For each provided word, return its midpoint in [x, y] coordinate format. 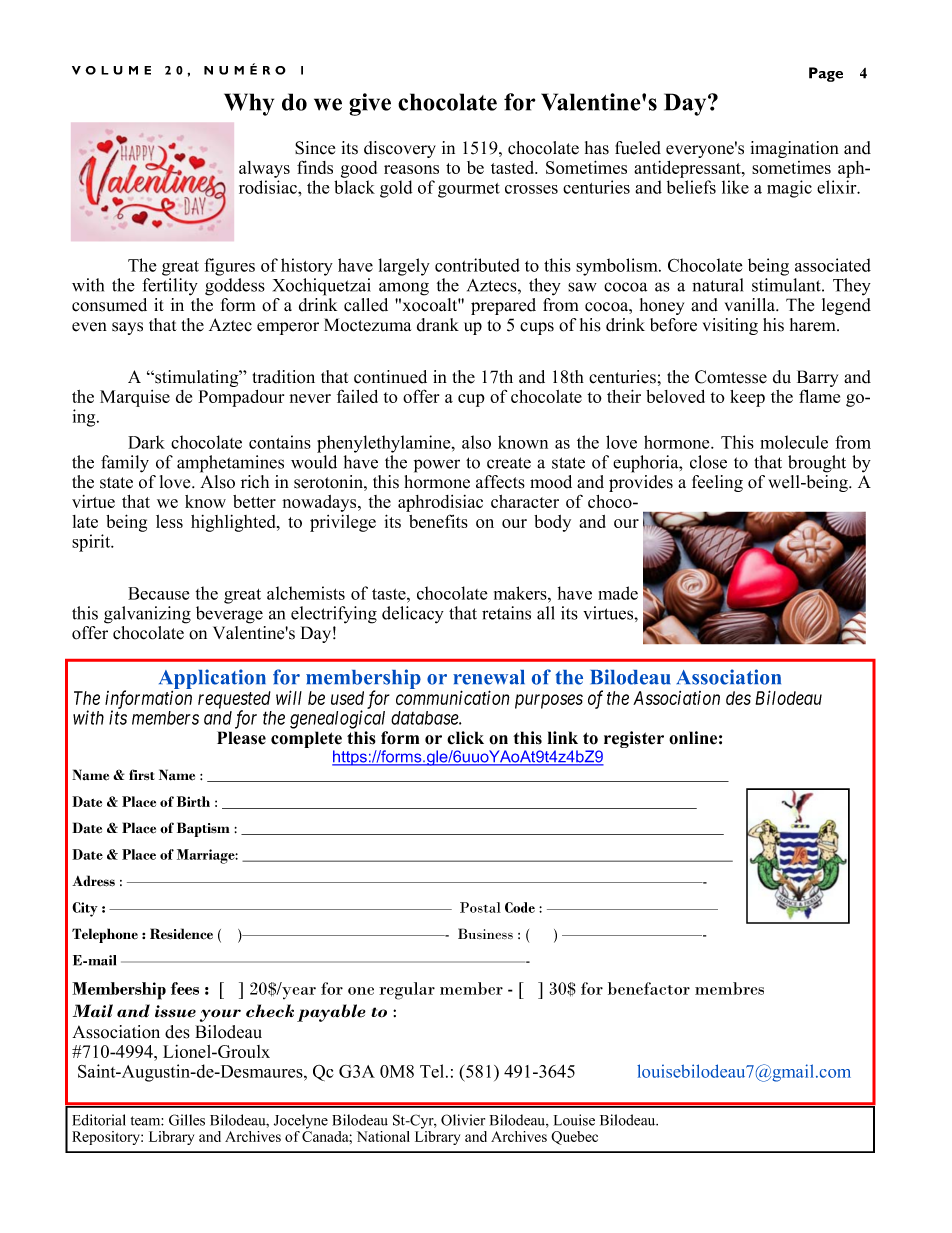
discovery [400, 149]
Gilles [187, 1120]
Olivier [463, 1120]
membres [729, 988]
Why [249, 104]
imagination [794, 149]
